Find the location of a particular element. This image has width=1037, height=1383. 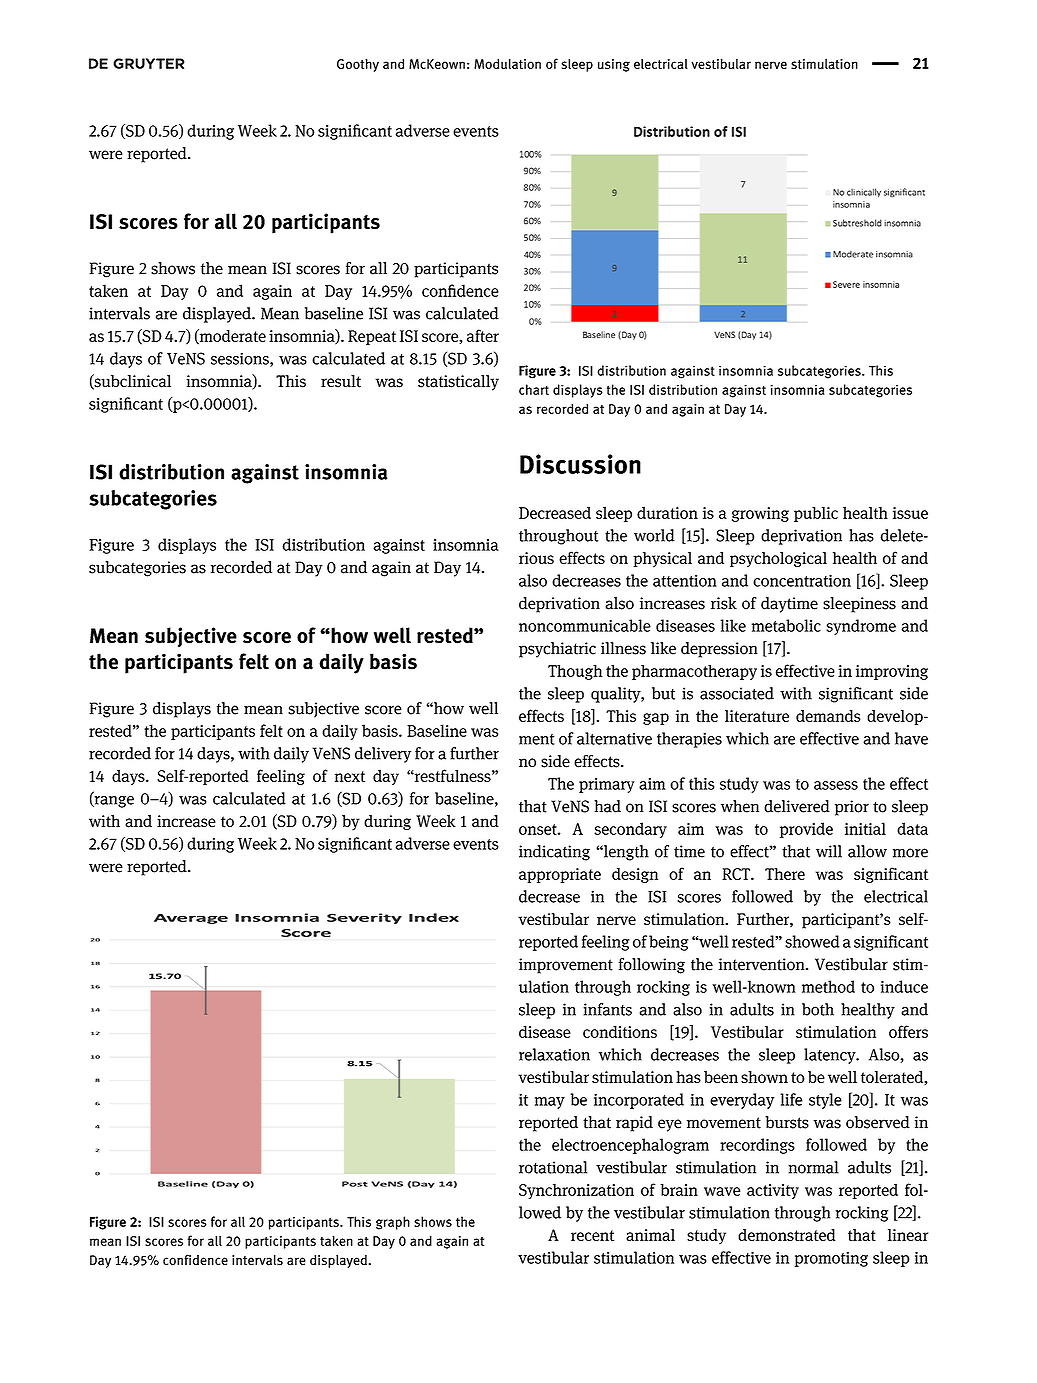

using is located at coordinates (614, 65).
